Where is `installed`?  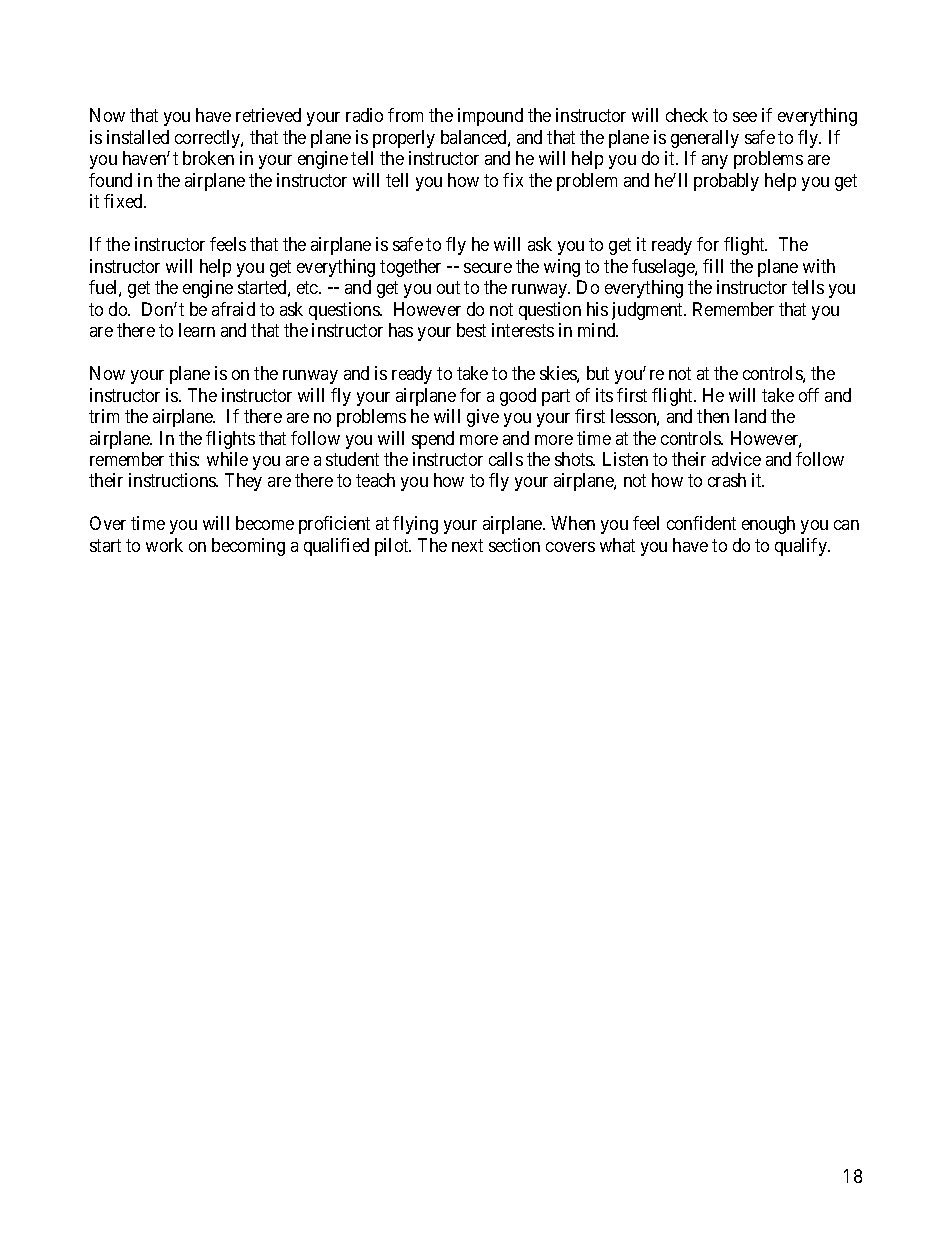 installed is located at coordinates (138, 137).
